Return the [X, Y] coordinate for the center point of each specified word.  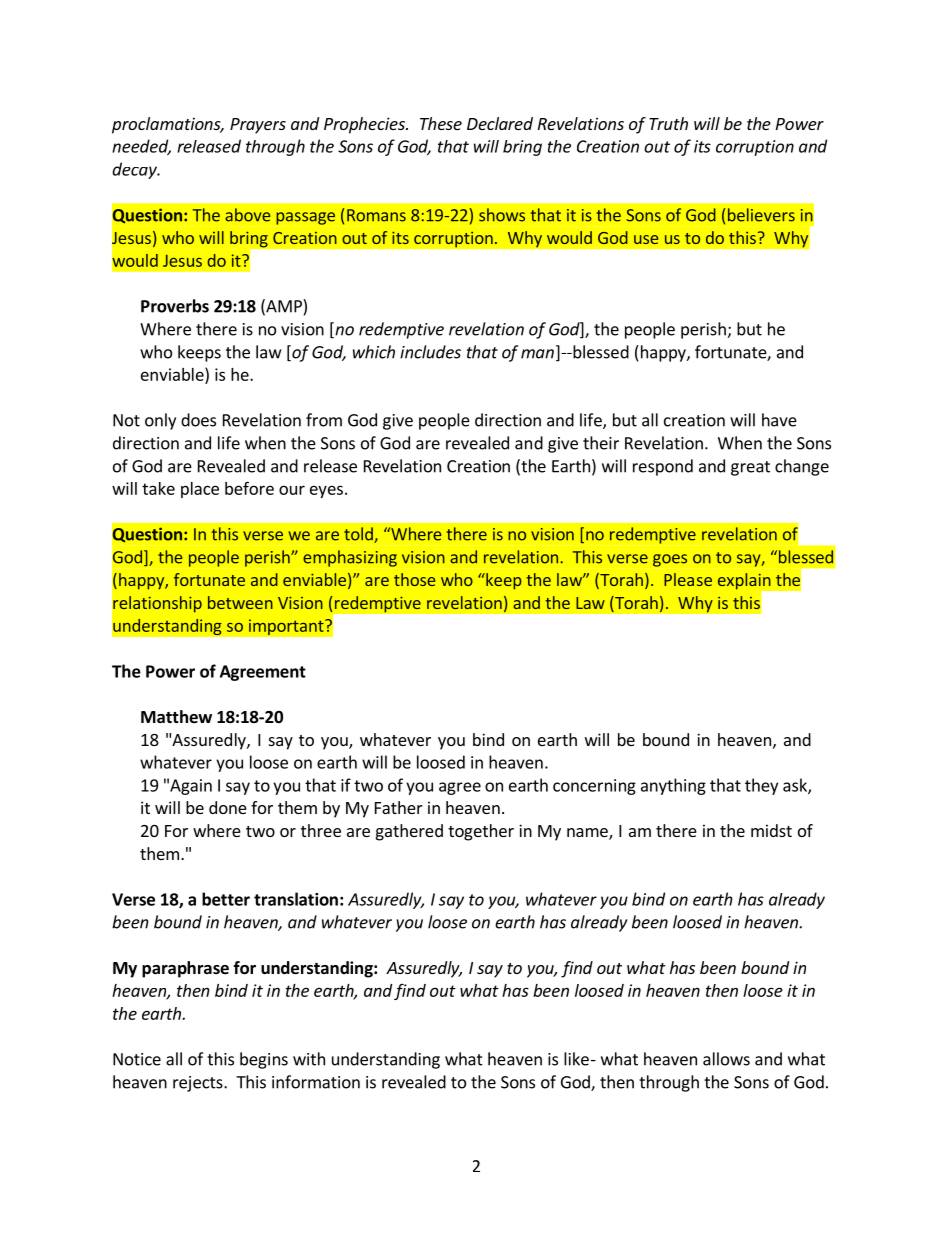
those [414, 579]
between [240, 602]
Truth [668, 123]
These [441, 123]
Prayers [258, 126]
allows [726, 1059]
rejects [199, 1084]
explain [745, 582]
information [316, 1082]
